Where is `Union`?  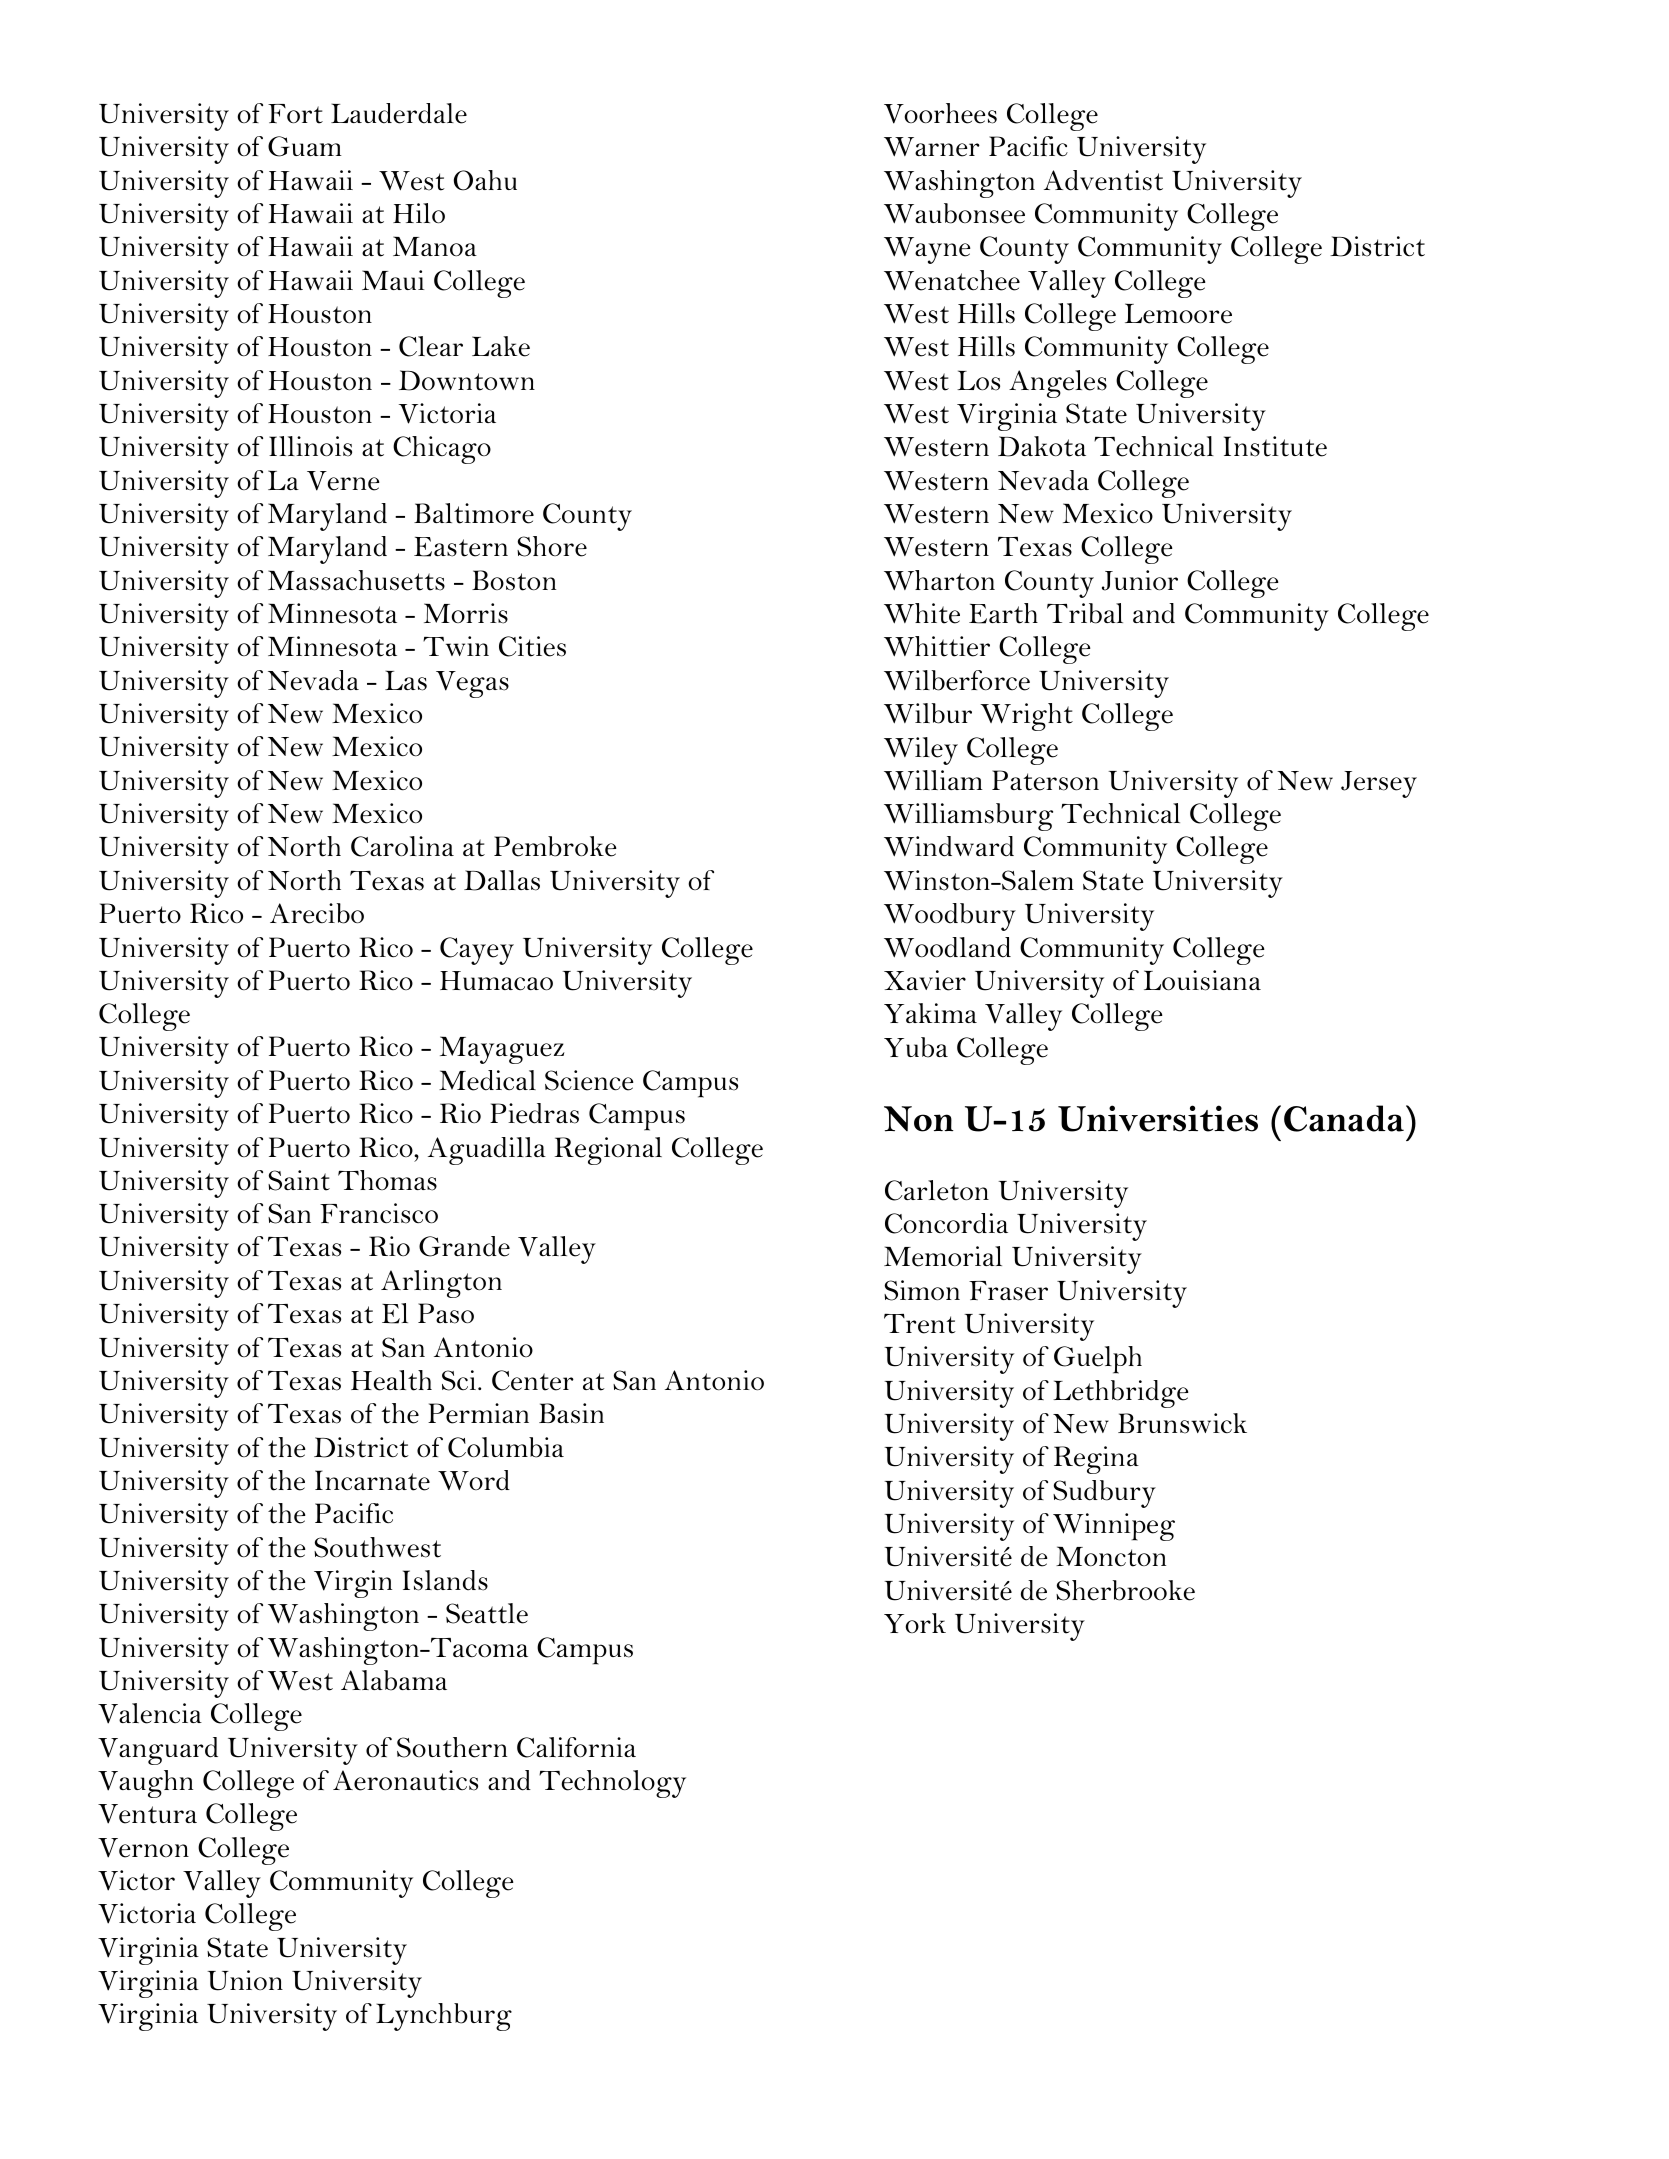 Union is located at coordinates (245, 1980).
